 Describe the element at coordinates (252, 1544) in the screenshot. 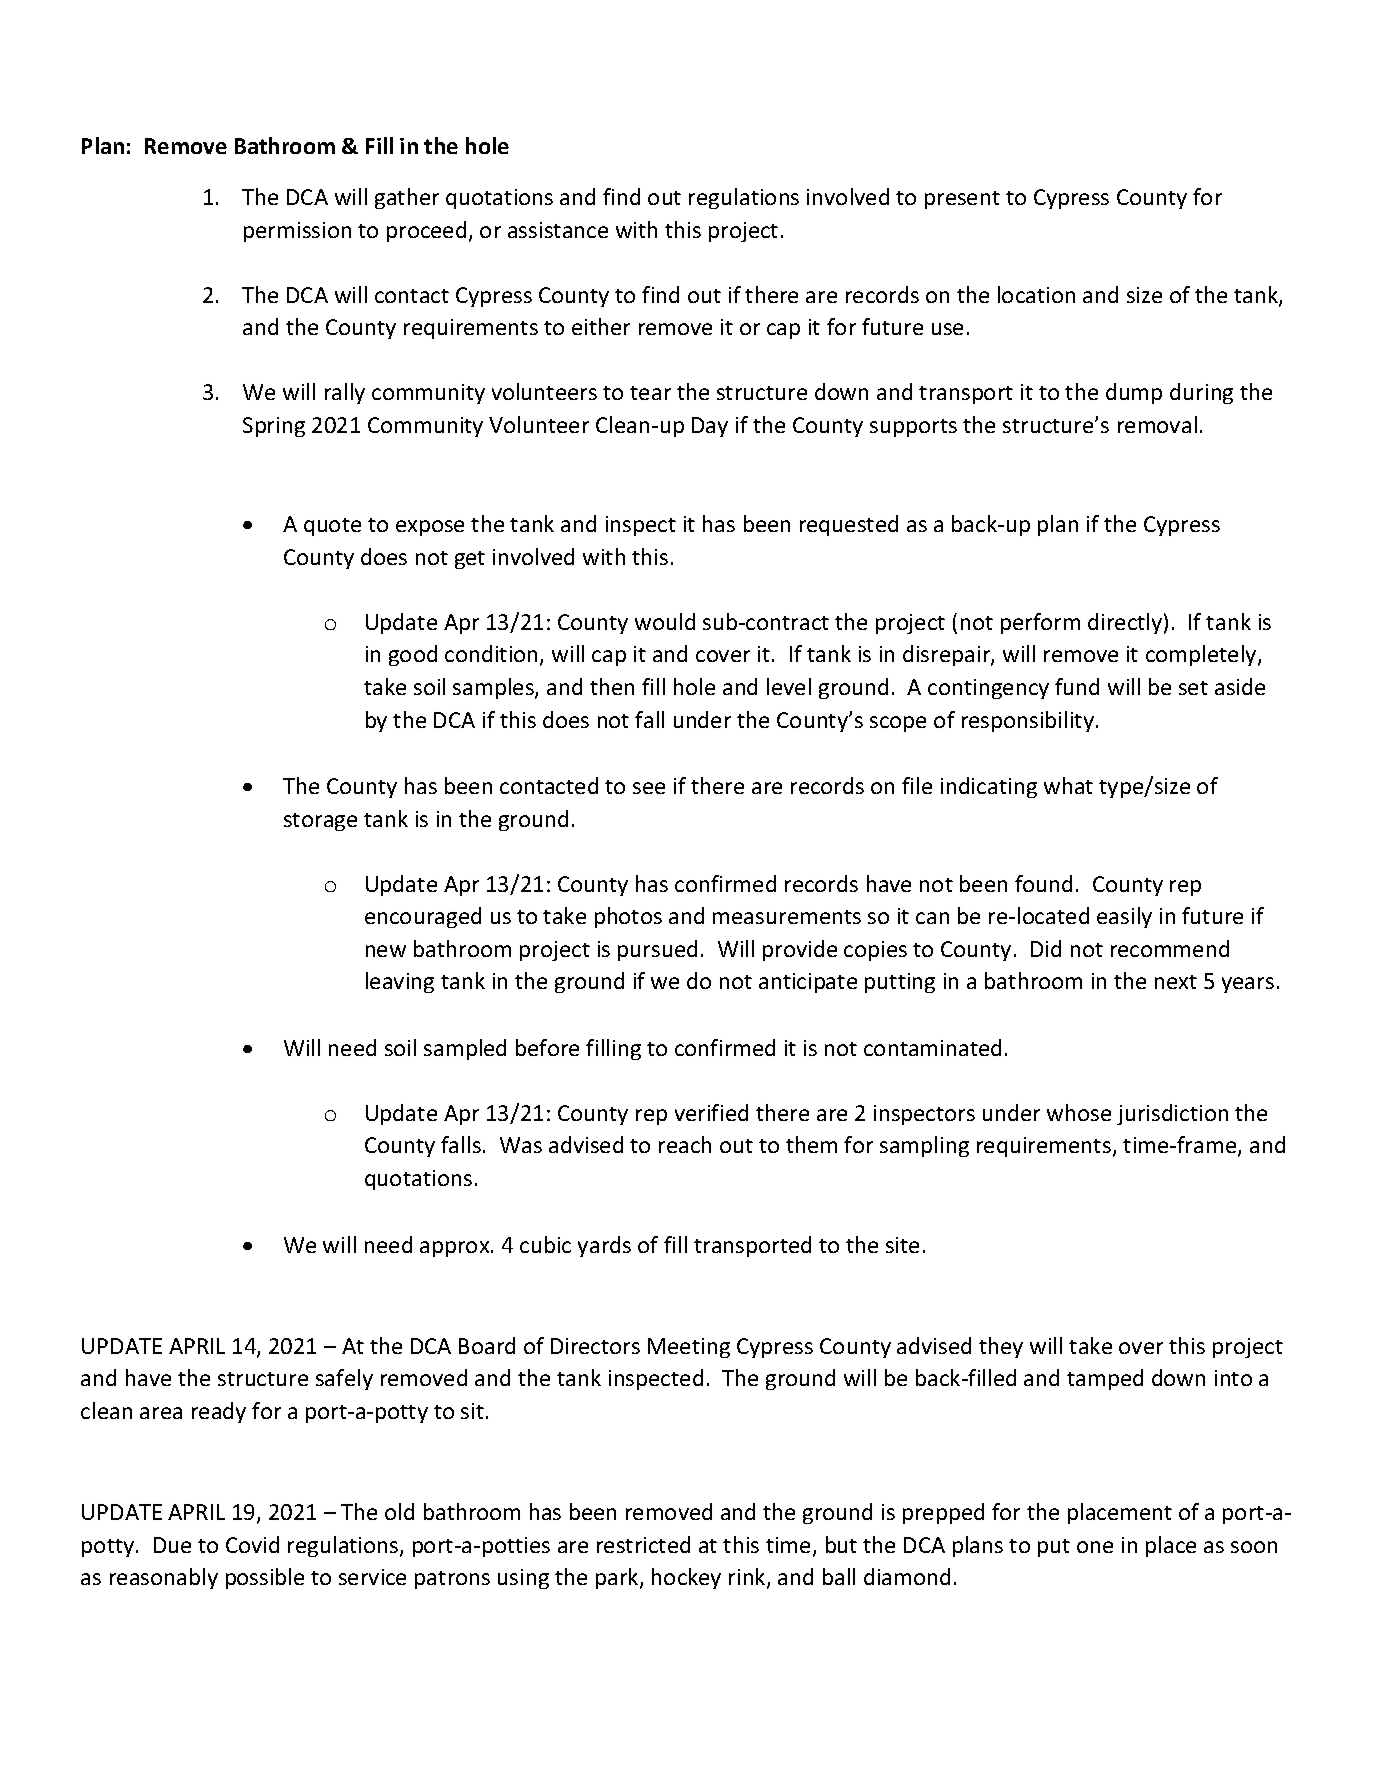

I see `Covid` at that location.
